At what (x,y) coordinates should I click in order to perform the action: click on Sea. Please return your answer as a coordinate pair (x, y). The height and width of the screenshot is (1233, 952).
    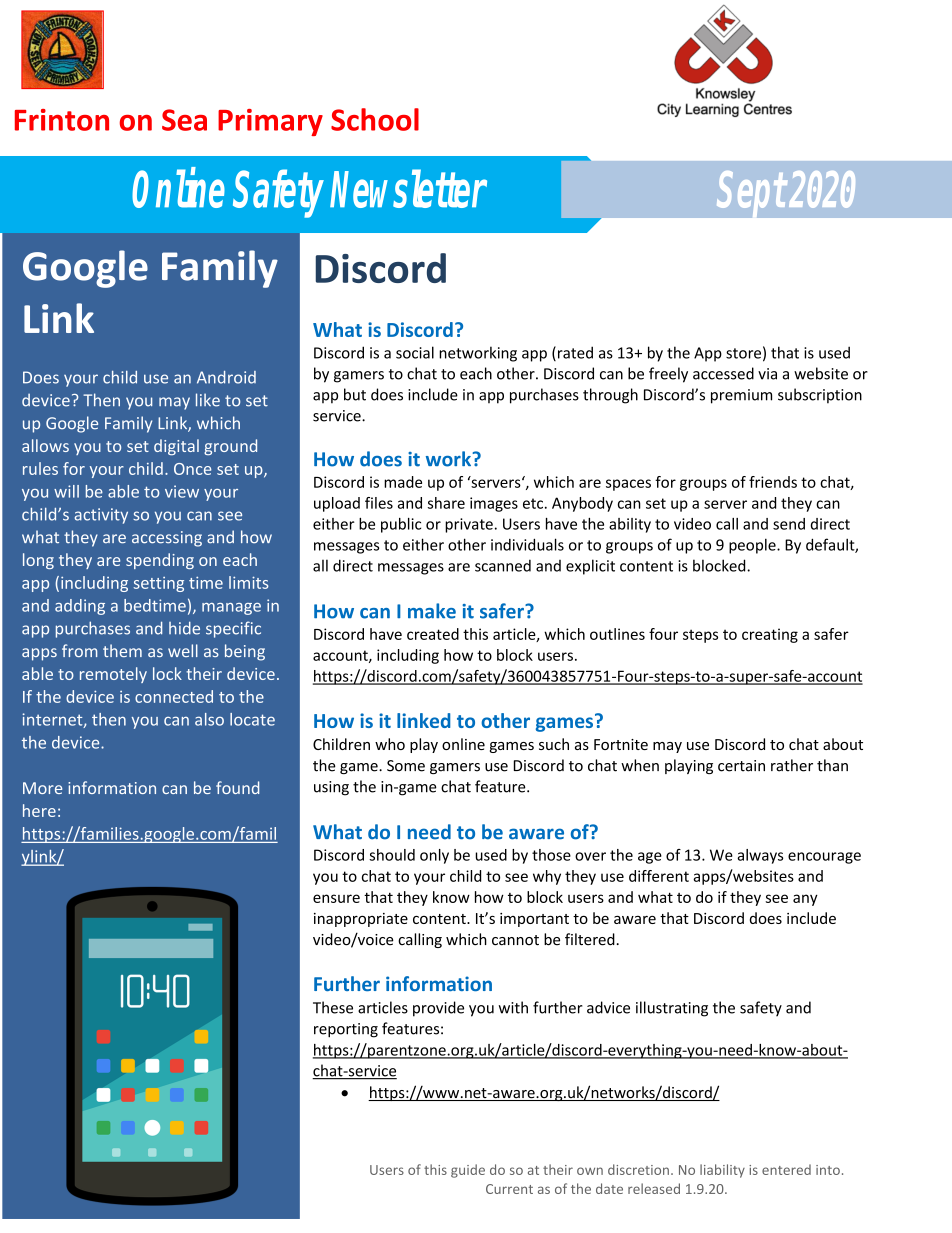
    Looking at the image, I should click on (184, 120).
